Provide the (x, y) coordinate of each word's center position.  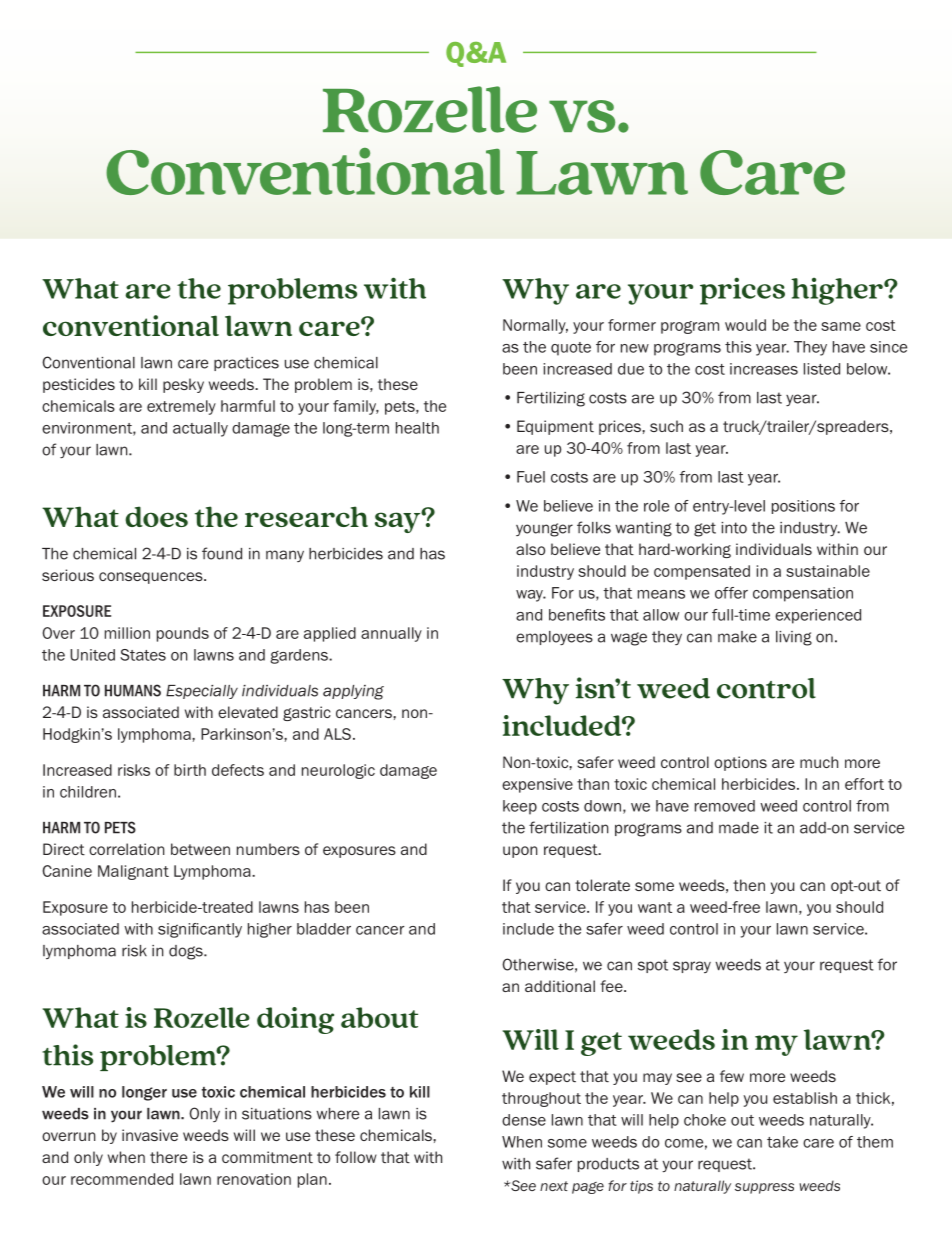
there (168, 1157)
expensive (537, 785)
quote (571, 349)
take (782, 1142)
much (819, 762)
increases (764, 369)
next (554, 1186)
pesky (183, 385)
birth (190, 770)
